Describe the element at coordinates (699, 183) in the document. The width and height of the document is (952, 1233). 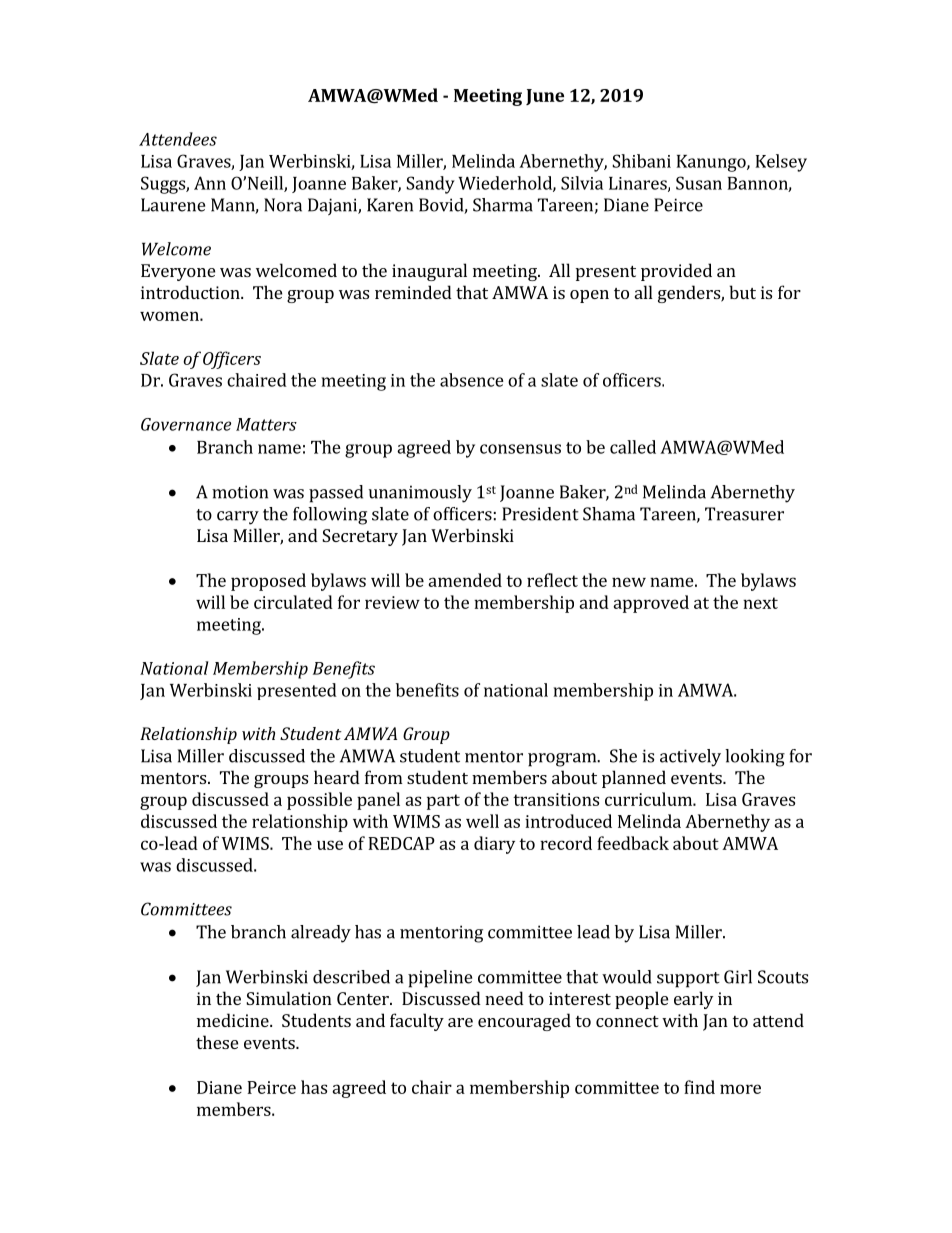
I see `Susan` at that location.
